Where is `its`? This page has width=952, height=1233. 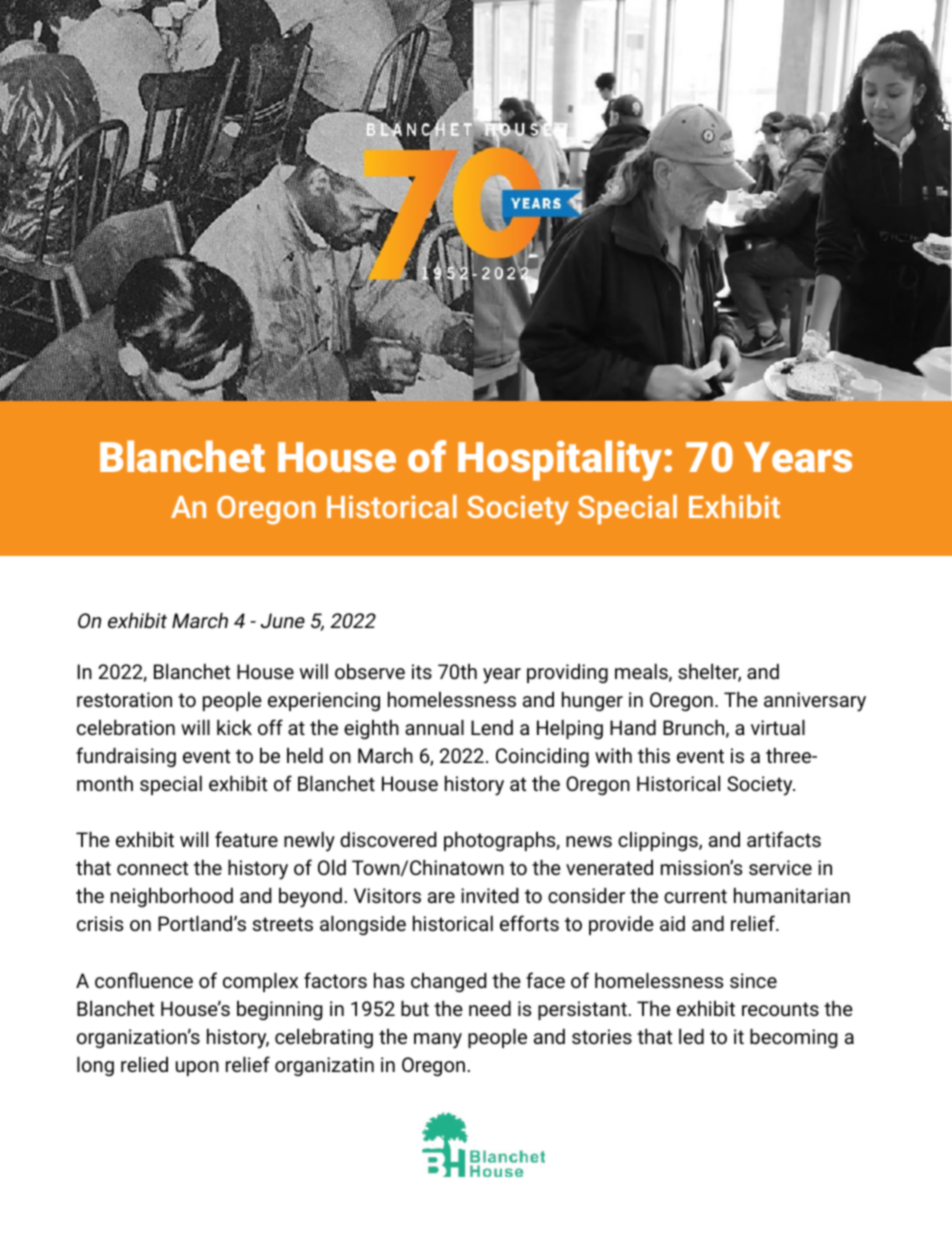 its is located at coordinates (422, 671).
